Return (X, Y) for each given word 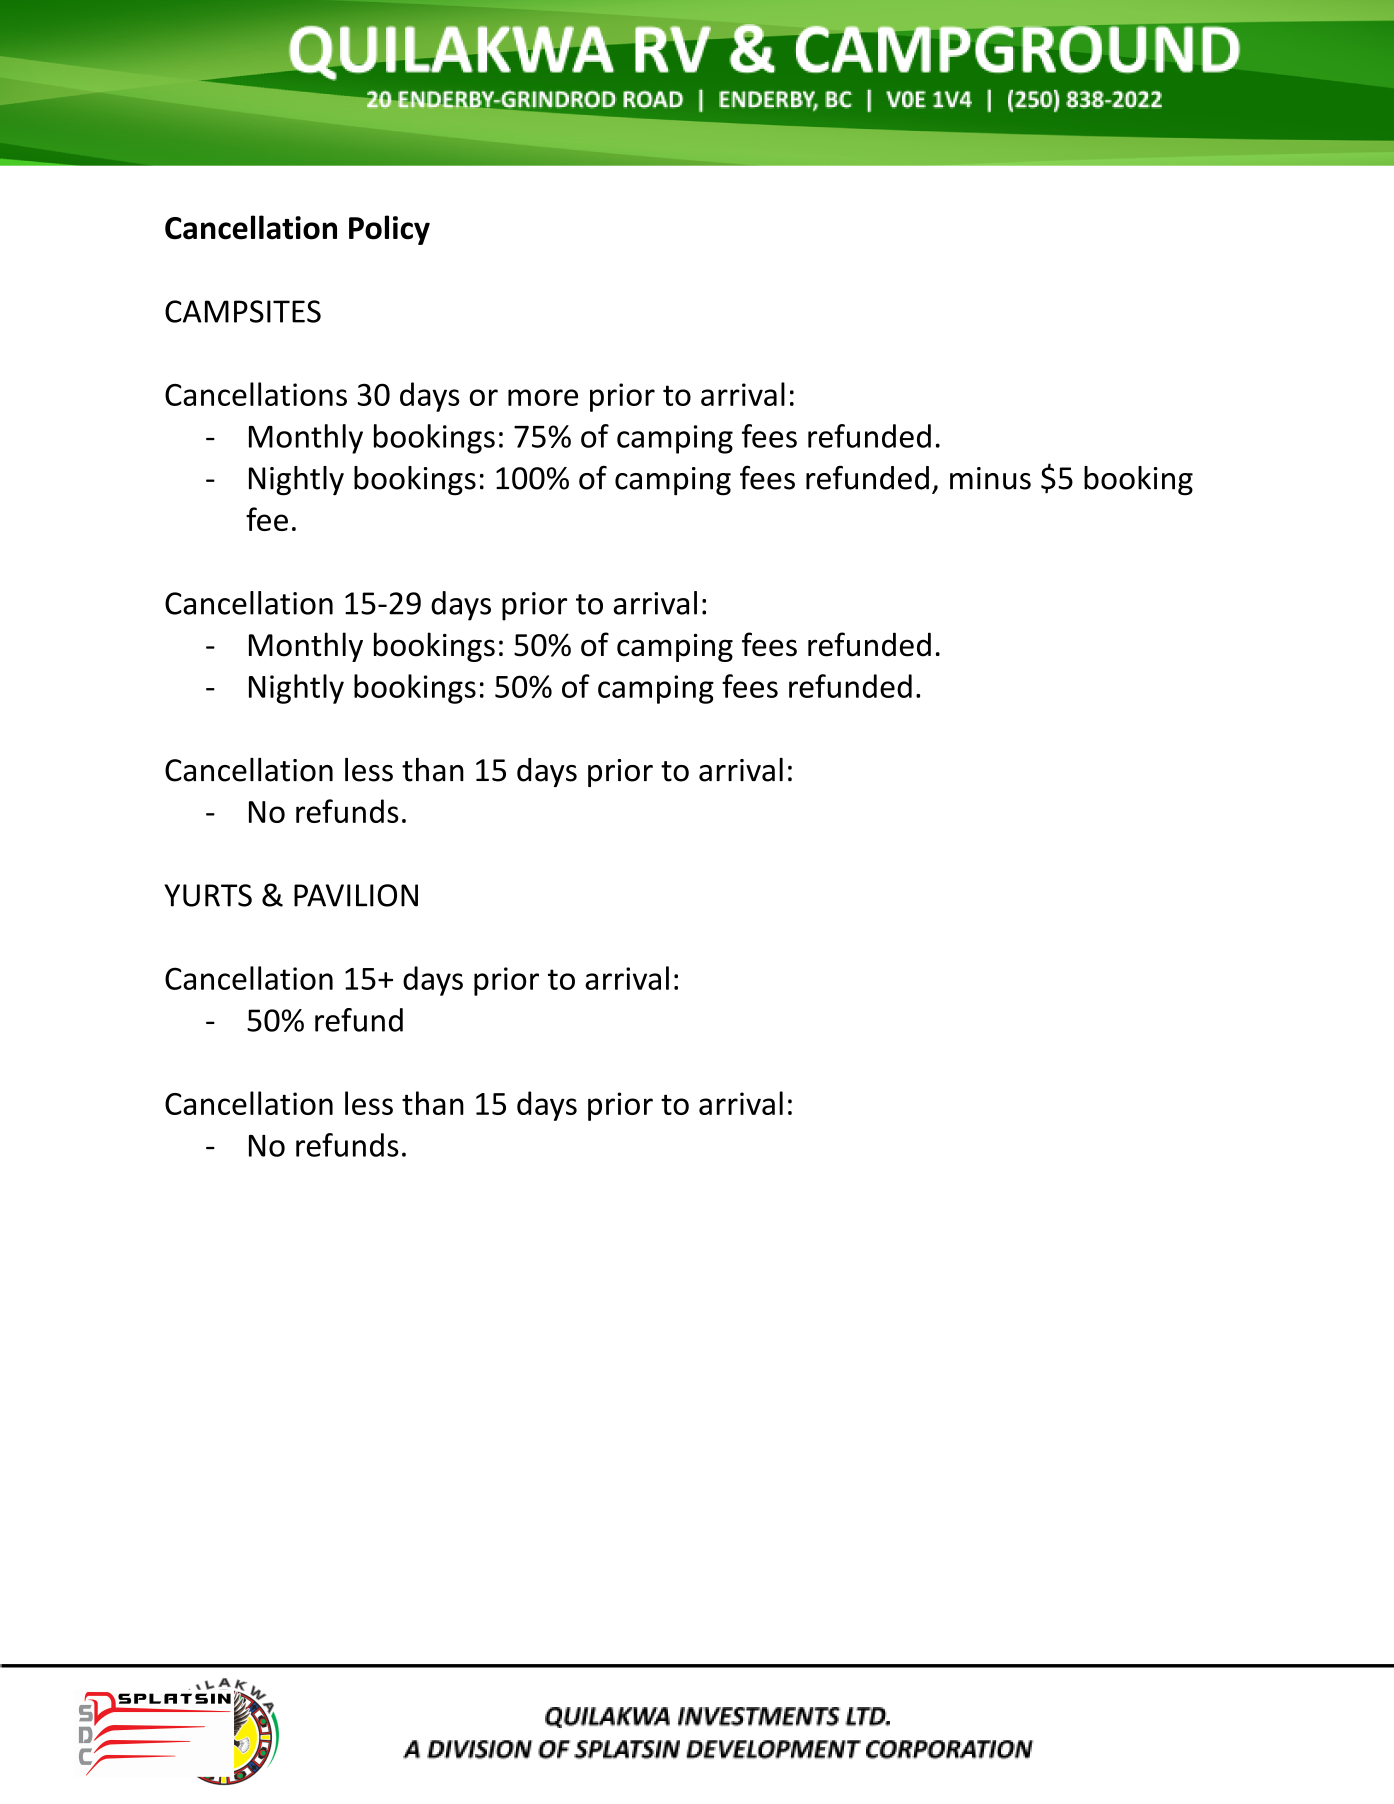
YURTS (208, 895)
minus (990, 478)
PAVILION (356, 895)
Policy (389, 230)
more (543, 397)
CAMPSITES (243, 311)
